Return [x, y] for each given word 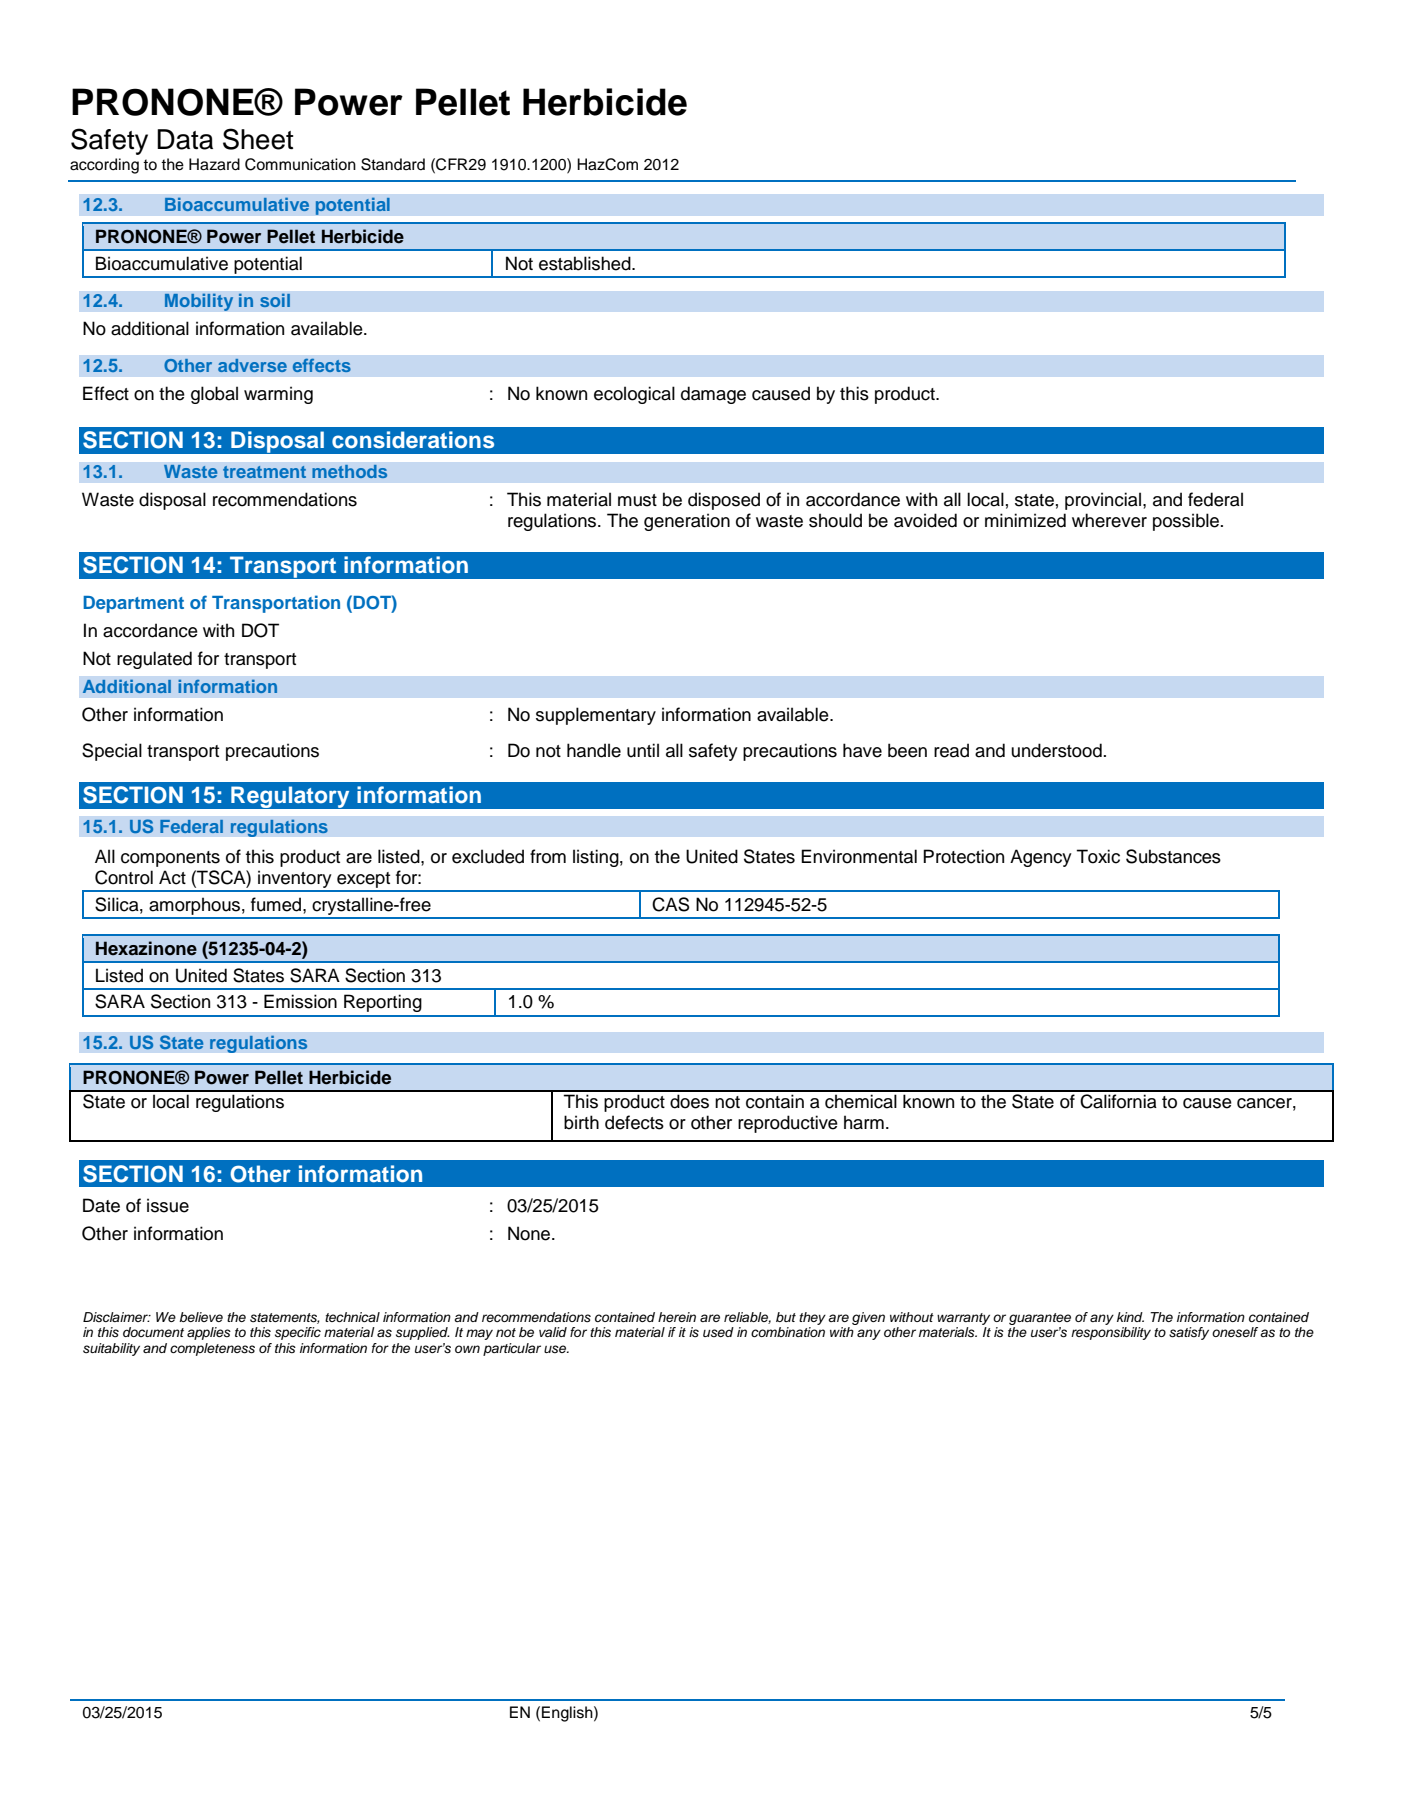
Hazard [214, 164]
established [586, 263]
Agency [1041, 858]
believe [201, 1317]
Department [133, 604]
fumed [277, 904]
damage [713, 395]
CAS [670, 904]
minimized [1025, 520]
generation [687, 522]
